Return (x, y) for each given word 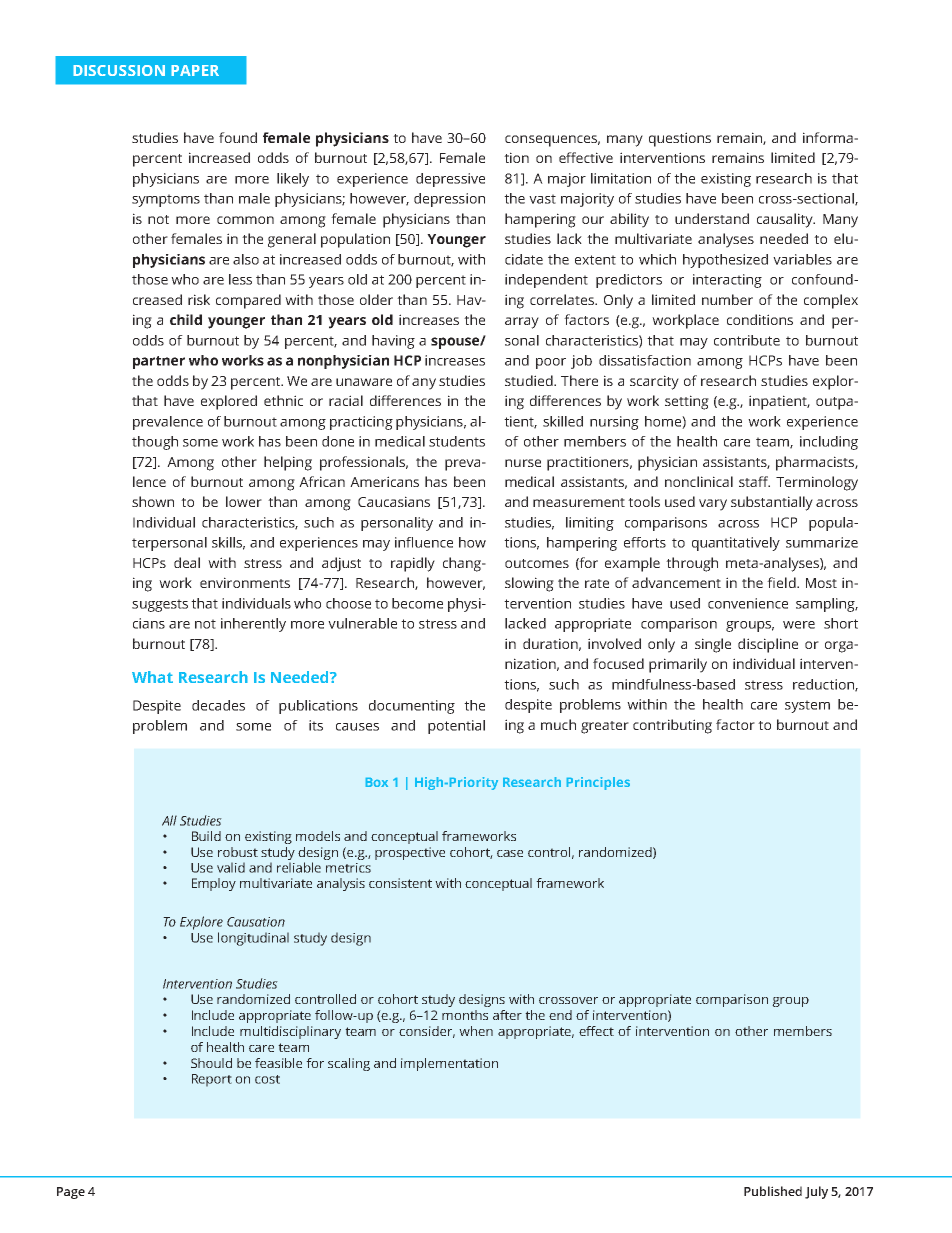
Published (773, 1191)
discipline (768, 645)
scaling (349, 1064)
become (417, 603)
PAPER (195, 70)
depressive (450, 180)
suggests (160, 605)
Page (71, 1193)
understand (712, 218)
